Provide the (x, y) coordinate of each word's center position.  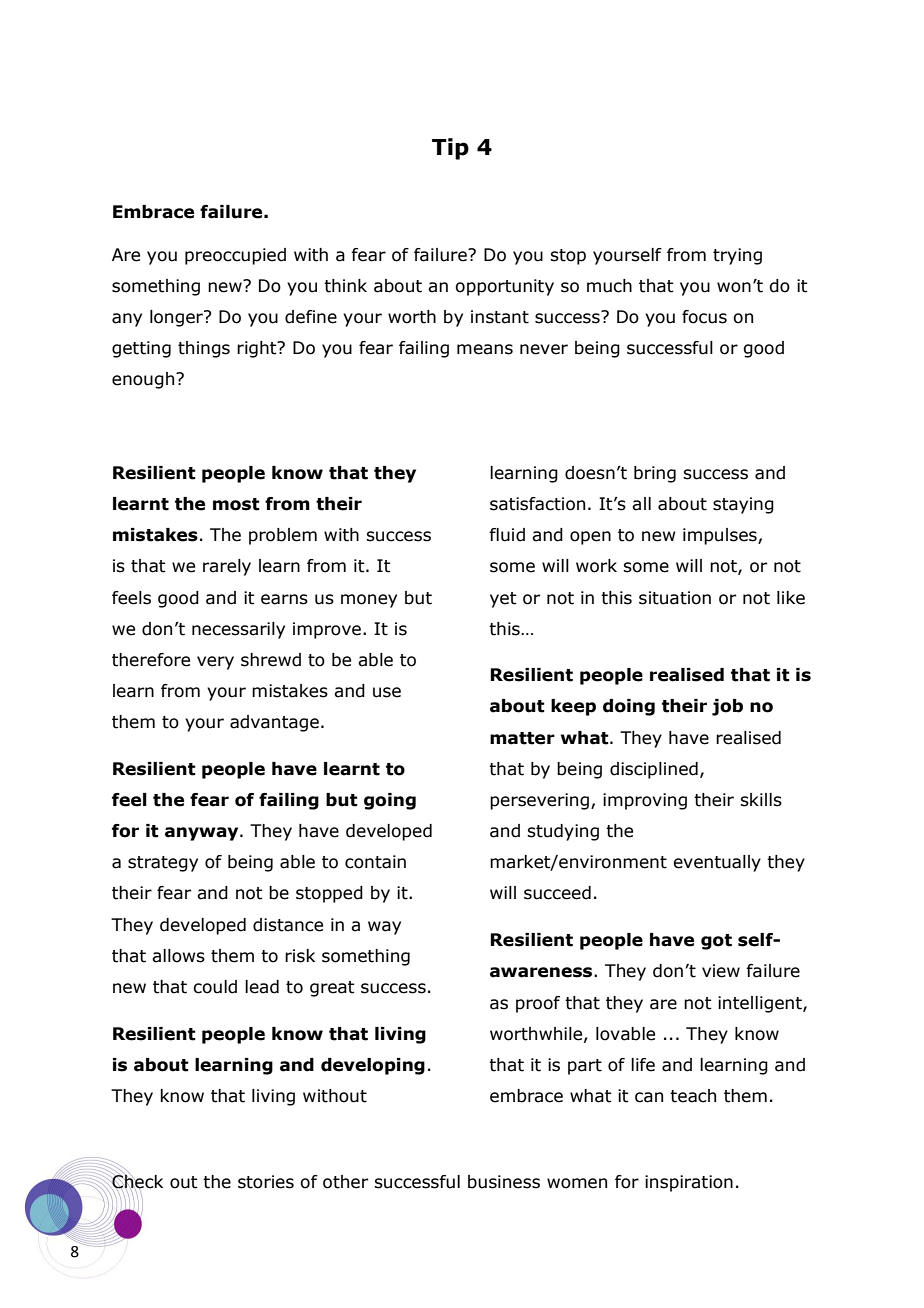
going (390, 801)
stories (266, 1182)
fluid (507, 535)
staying (743, 505)
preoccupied (235, 256)
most (236, 504)
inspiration (689, 1183)
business (504, 1182)
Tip (450, 149)
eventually (717, 863)
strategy (163, 864)
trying (737, 256)
